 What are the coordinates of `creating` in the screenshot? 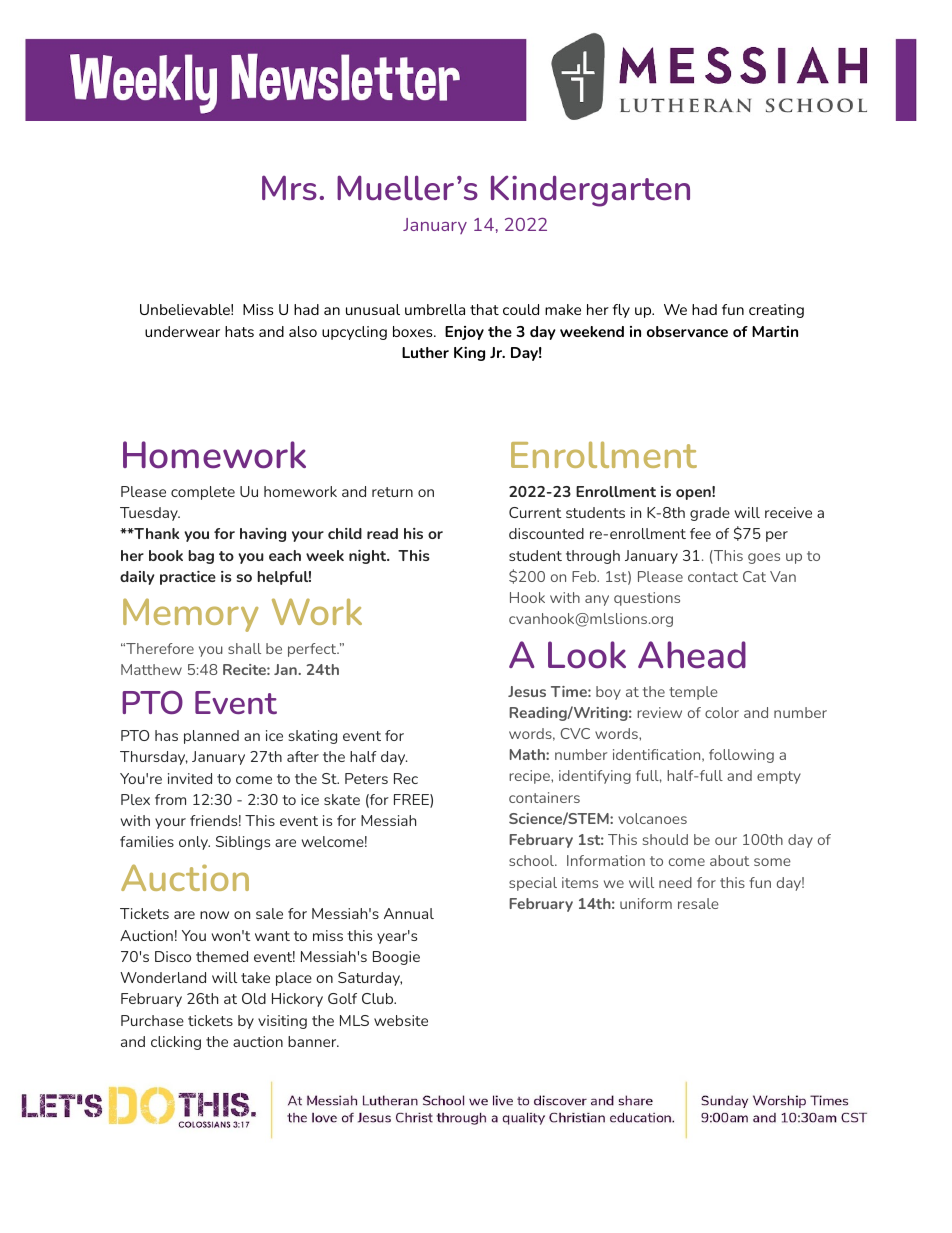 It's located at (776, 311).
